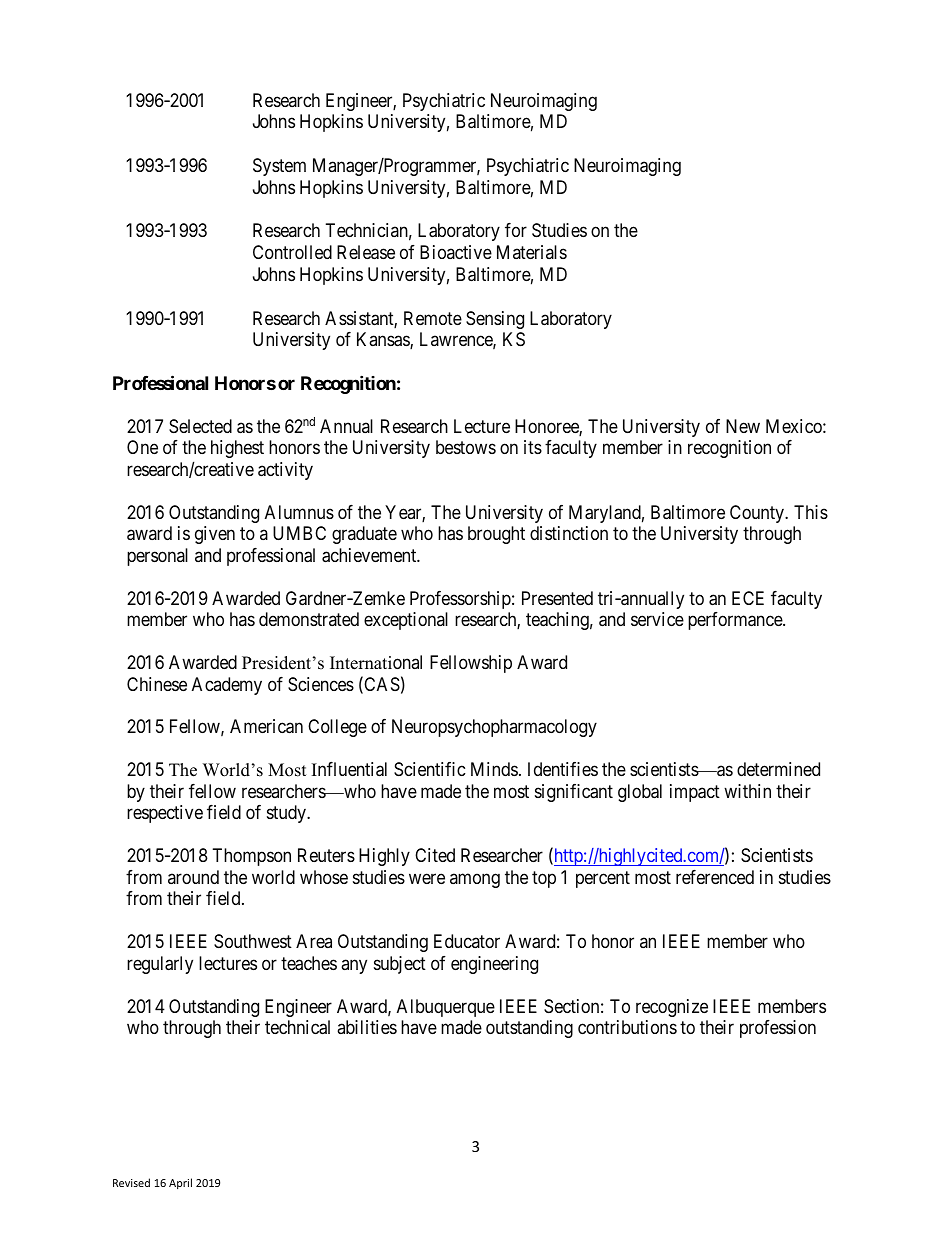 The width and height of the image is (952, 1233). Describe the element at coordinates (715, 877) in the image. I see `referenced` at that location.
